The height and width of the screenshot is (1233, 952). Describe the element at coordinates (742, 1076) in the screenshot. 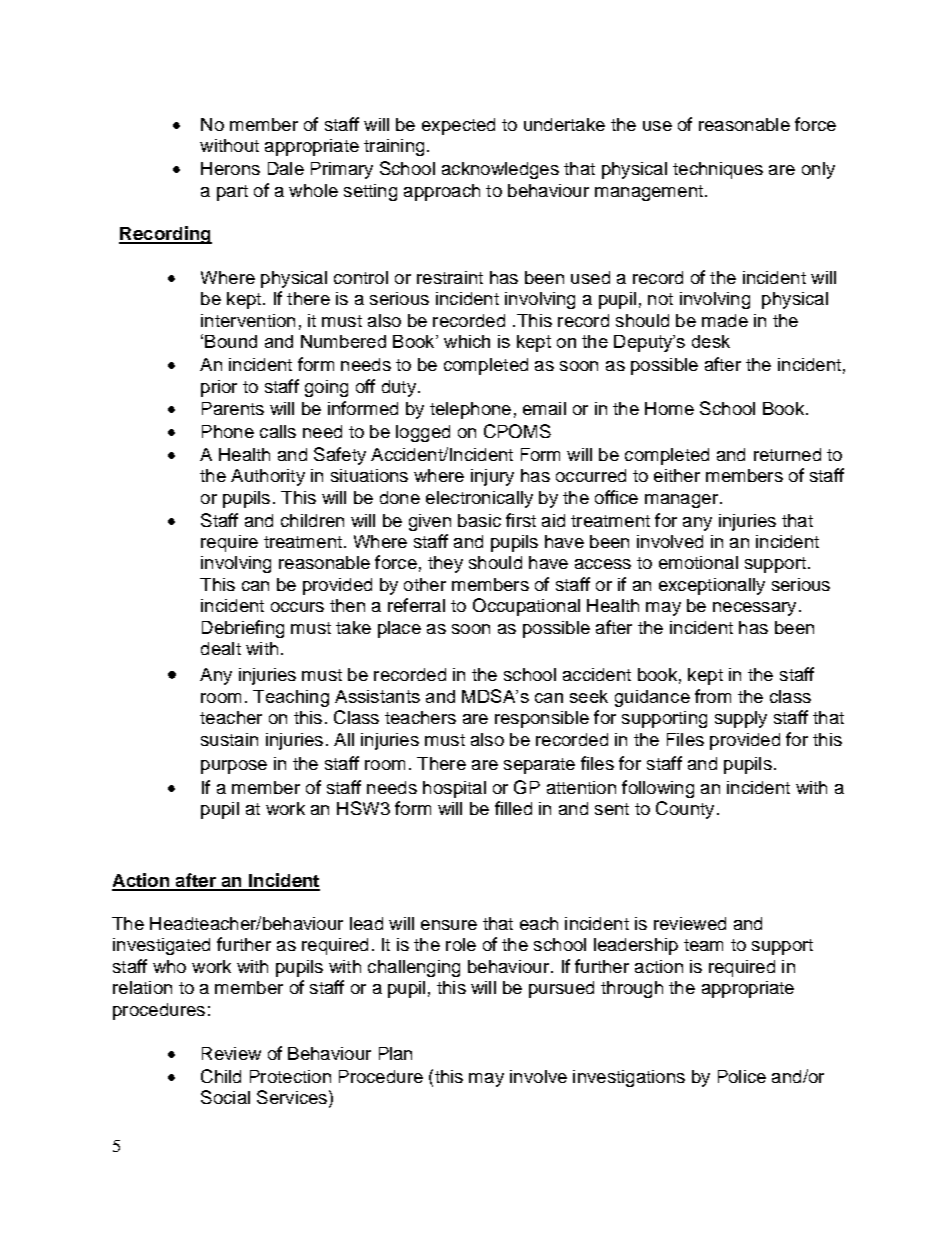

I see `Police` at that location.
